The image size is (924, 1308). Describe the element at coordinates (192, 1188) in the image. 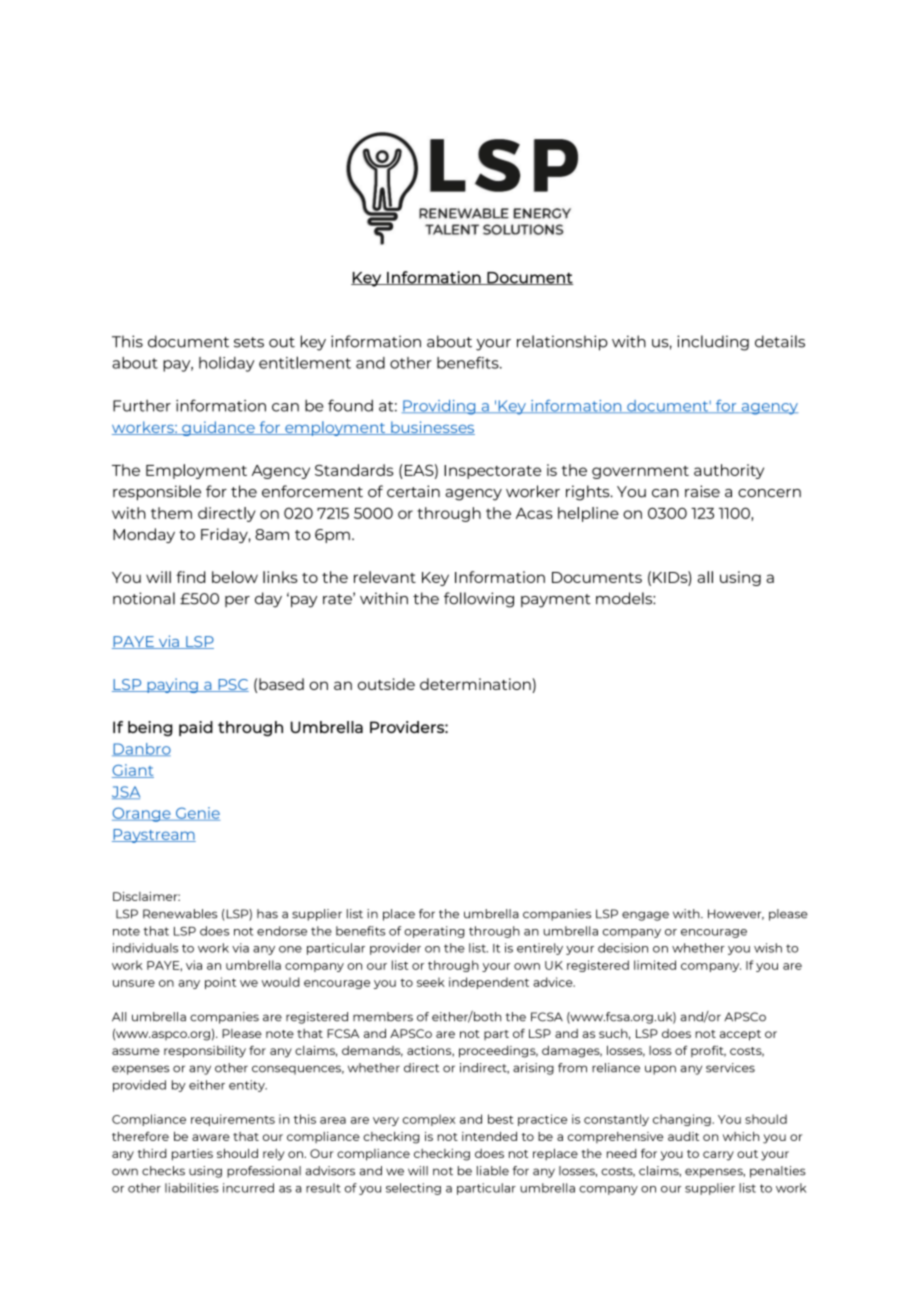

I see `liabilities` at that location.
